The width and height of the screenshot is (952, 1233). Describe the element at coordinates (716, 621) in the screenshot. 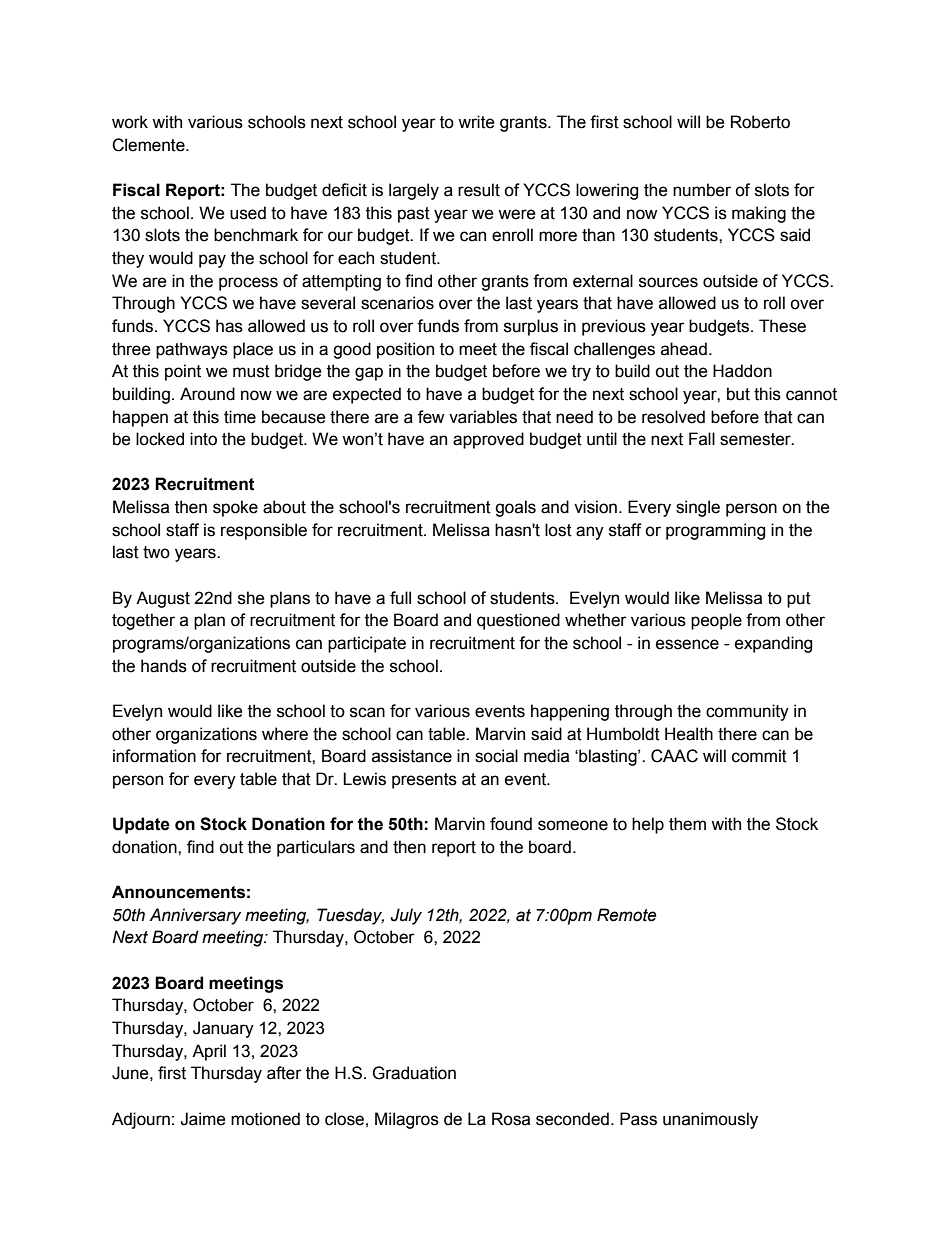

I see `people` at that location.
